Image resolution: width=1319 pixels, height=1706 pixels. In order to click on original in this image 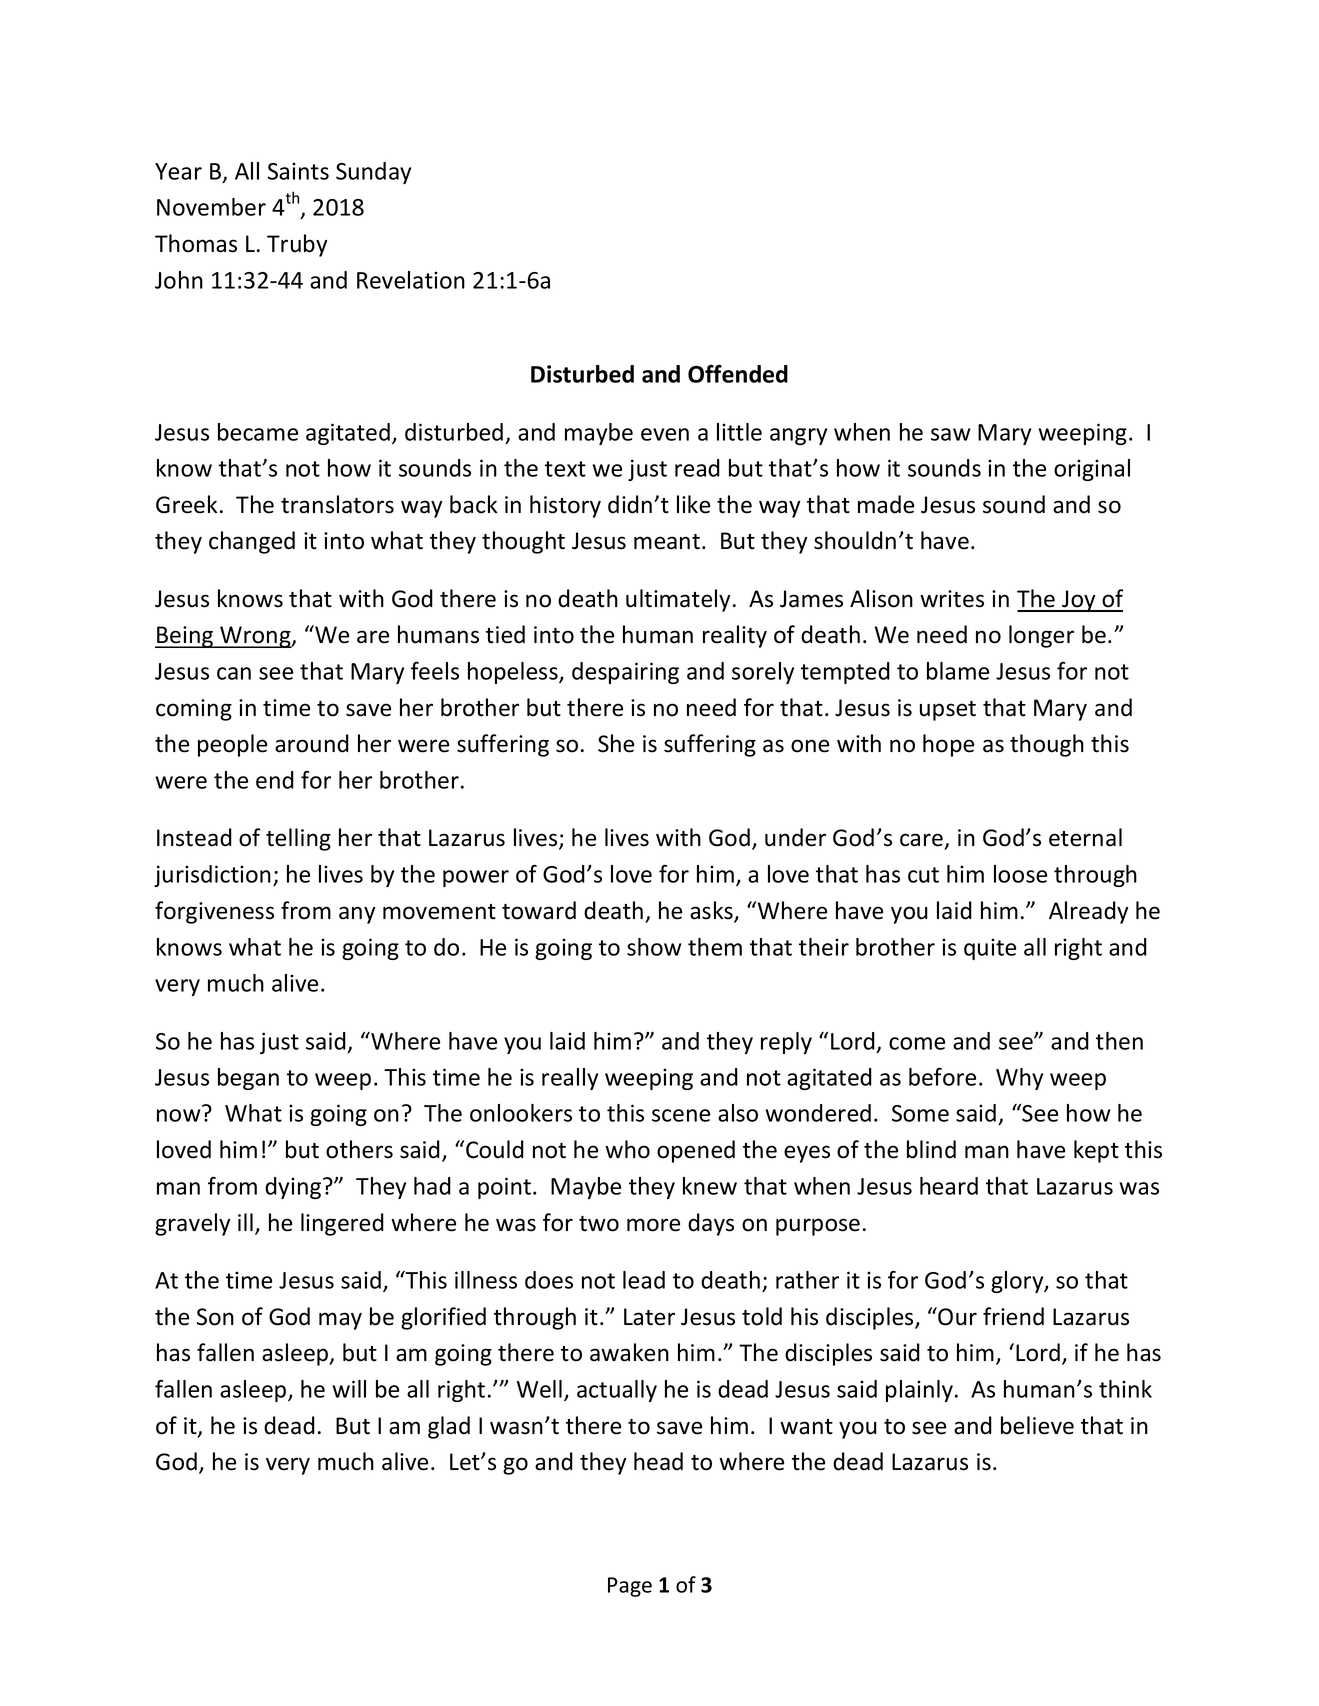, I will do `click(1092, 470)`.
